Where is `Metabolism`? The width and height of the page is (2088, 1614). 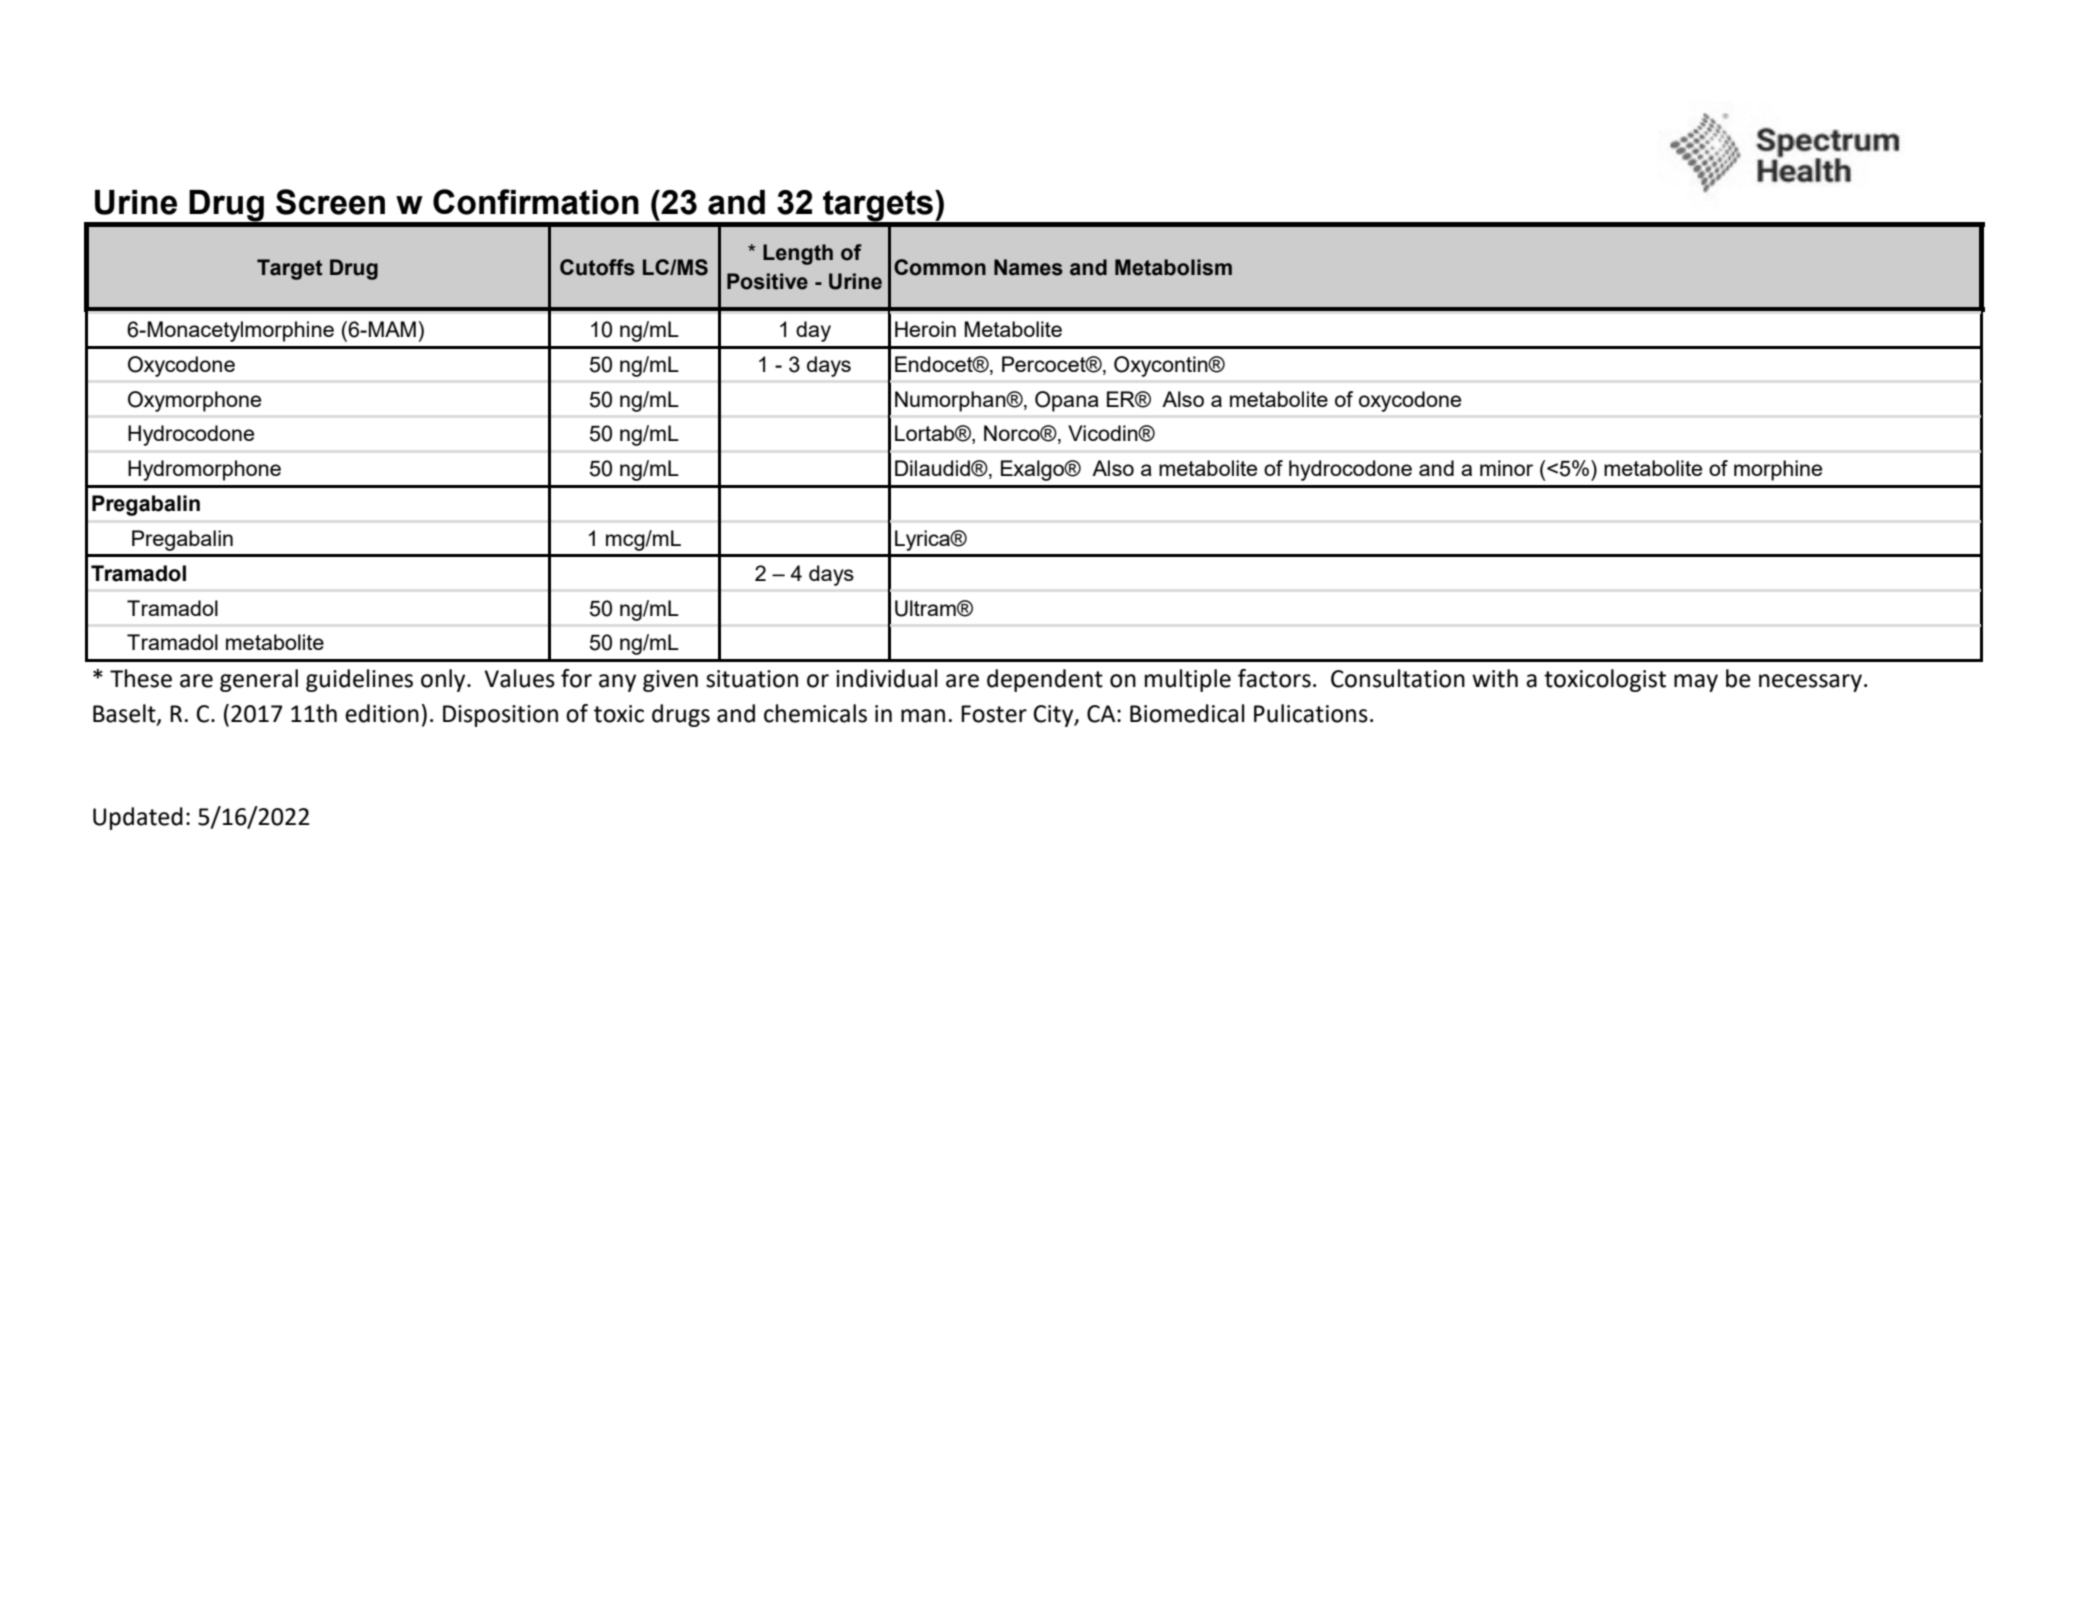
Metabolism is located at coordinates (1173, 267).
